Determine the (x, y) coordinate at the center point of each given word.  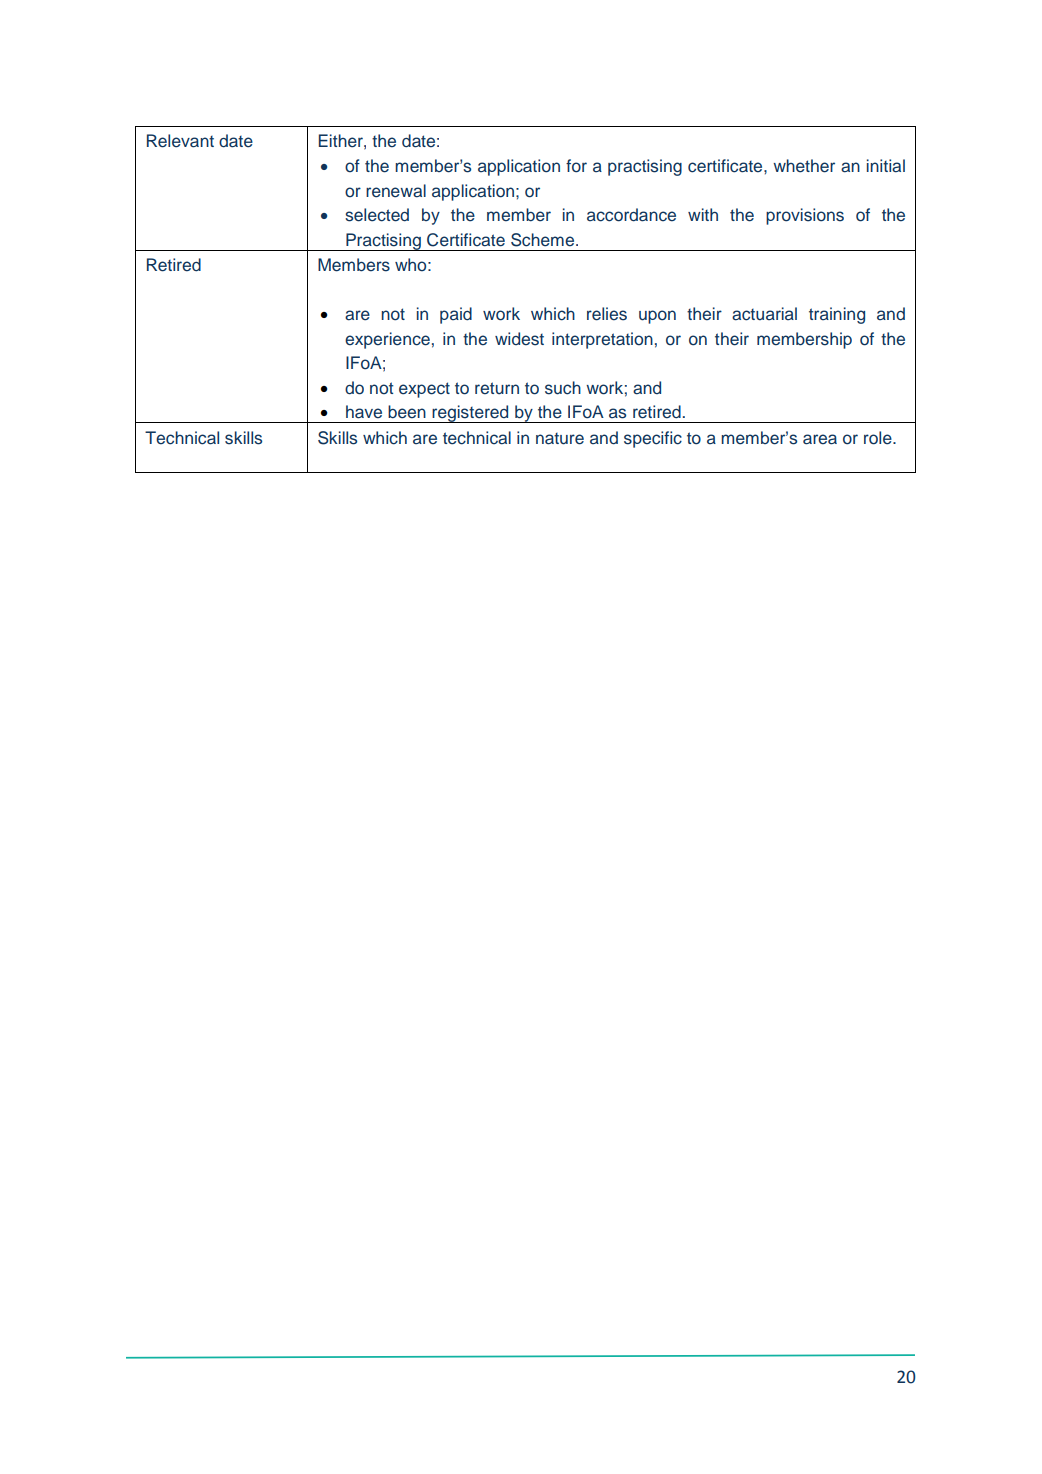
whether (804, 166)
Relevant (180, 141)
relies (607, 314)
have (364, 412)
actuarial (764, 314)
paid (456, 315)
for (576, 166)
